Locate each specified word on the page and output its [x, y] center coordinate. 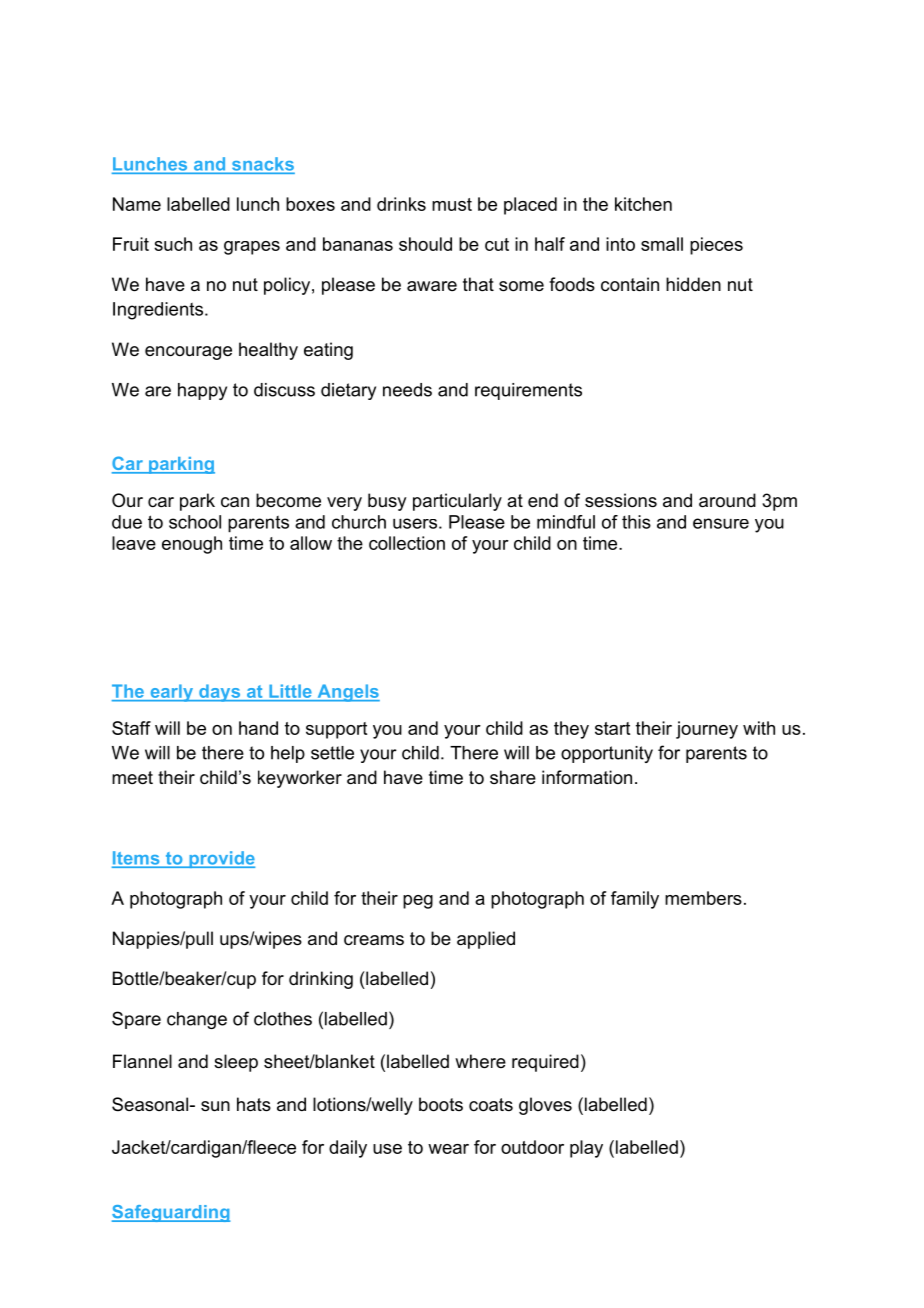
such [173, 244]
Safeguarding [171, 1213]
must [452, 204]
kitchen [643, 204]
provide [221, 859]
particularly [457, 502]
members [703, 898]
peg [418, 902]
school [195, 522]
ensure [721, 523]
